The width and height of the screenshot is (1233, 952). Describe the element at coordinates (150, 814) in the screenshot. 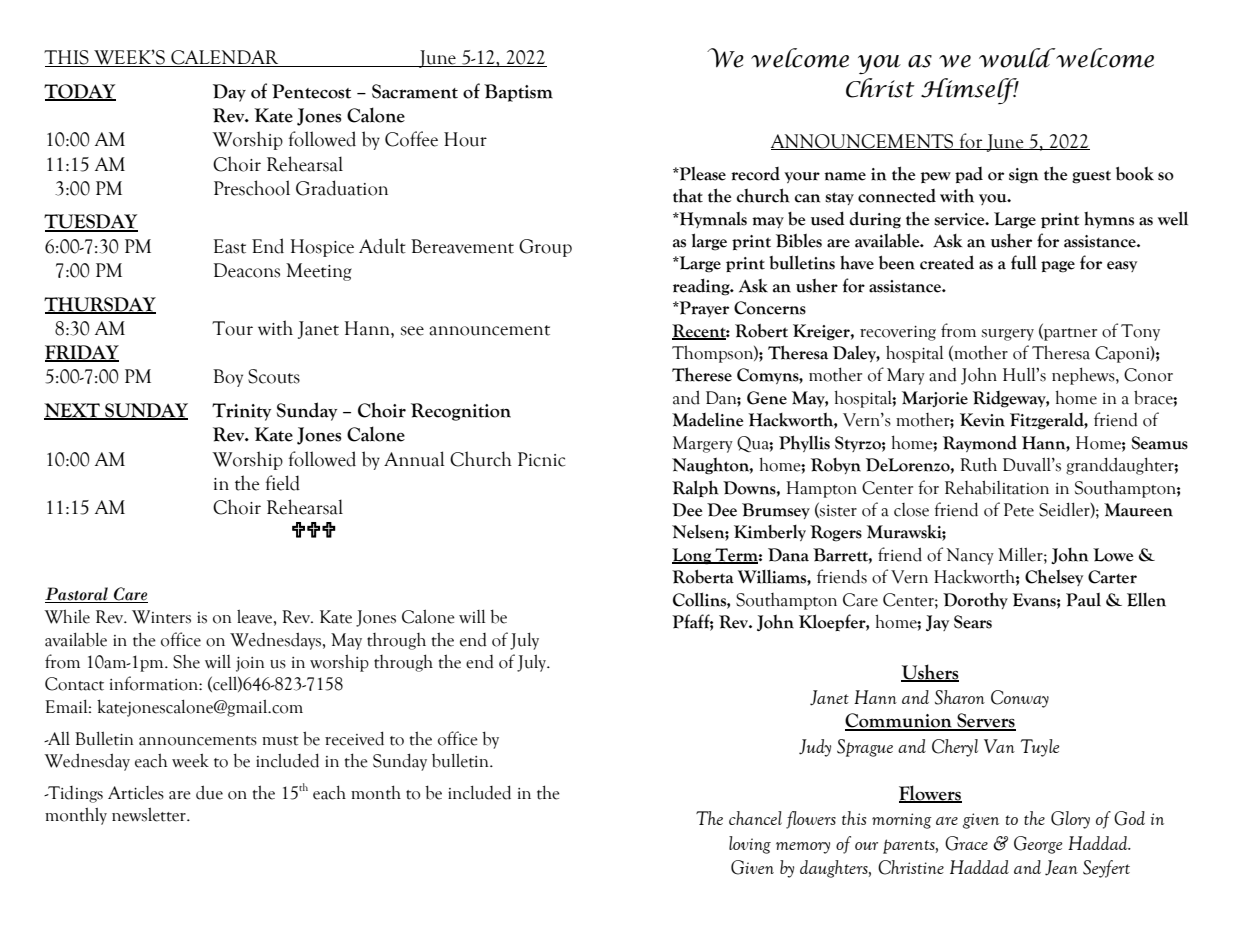

I see `newsletter` at that location.
